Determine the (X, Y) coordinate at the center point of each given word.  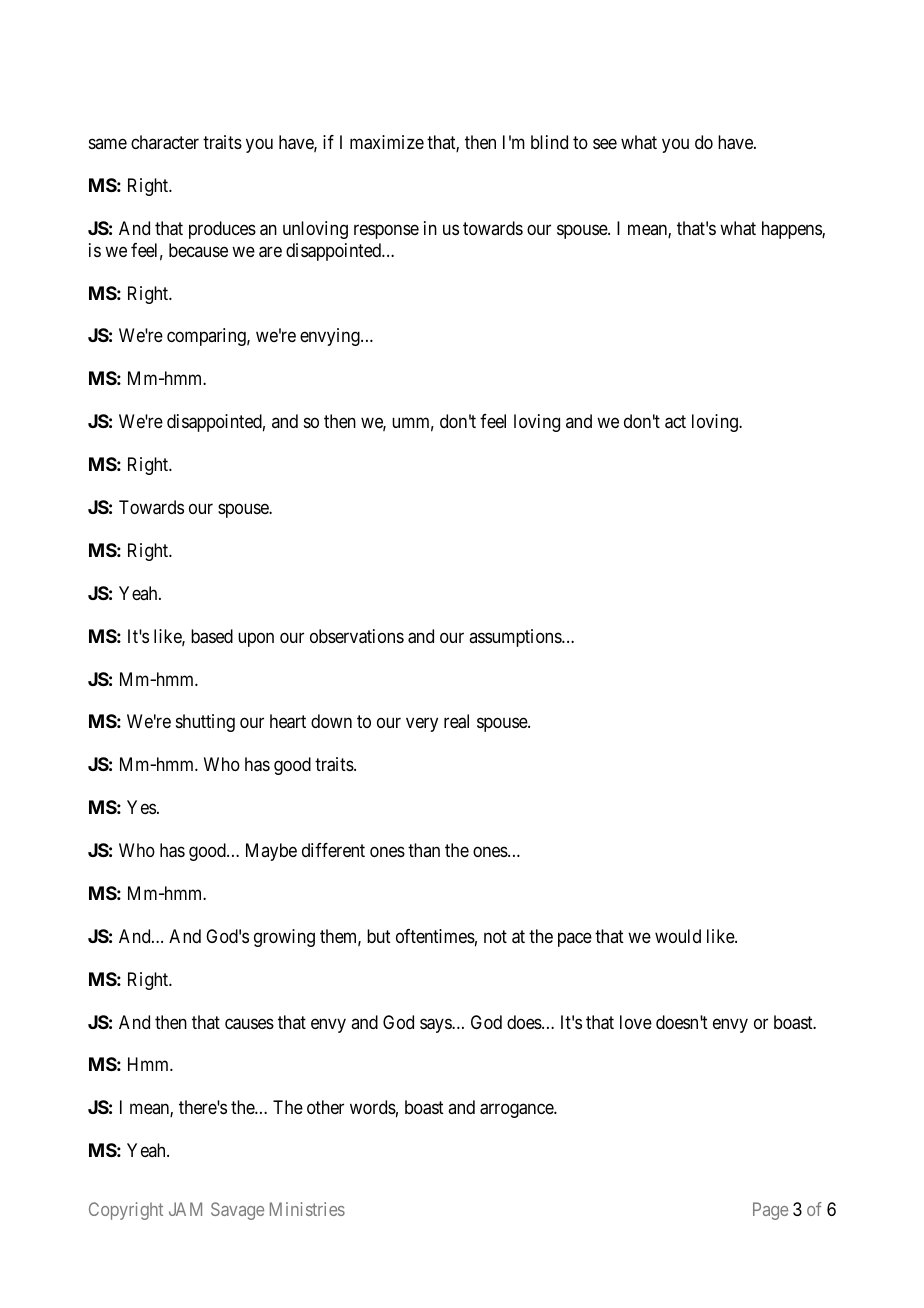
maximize (387, 142)
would (678, 936)
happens (792, 230)
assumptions (516, 638)
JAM (185, 1209)
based (212, 636)
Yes (141, 807)
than (424, 850)
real (456, 721)
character (165, 142)
